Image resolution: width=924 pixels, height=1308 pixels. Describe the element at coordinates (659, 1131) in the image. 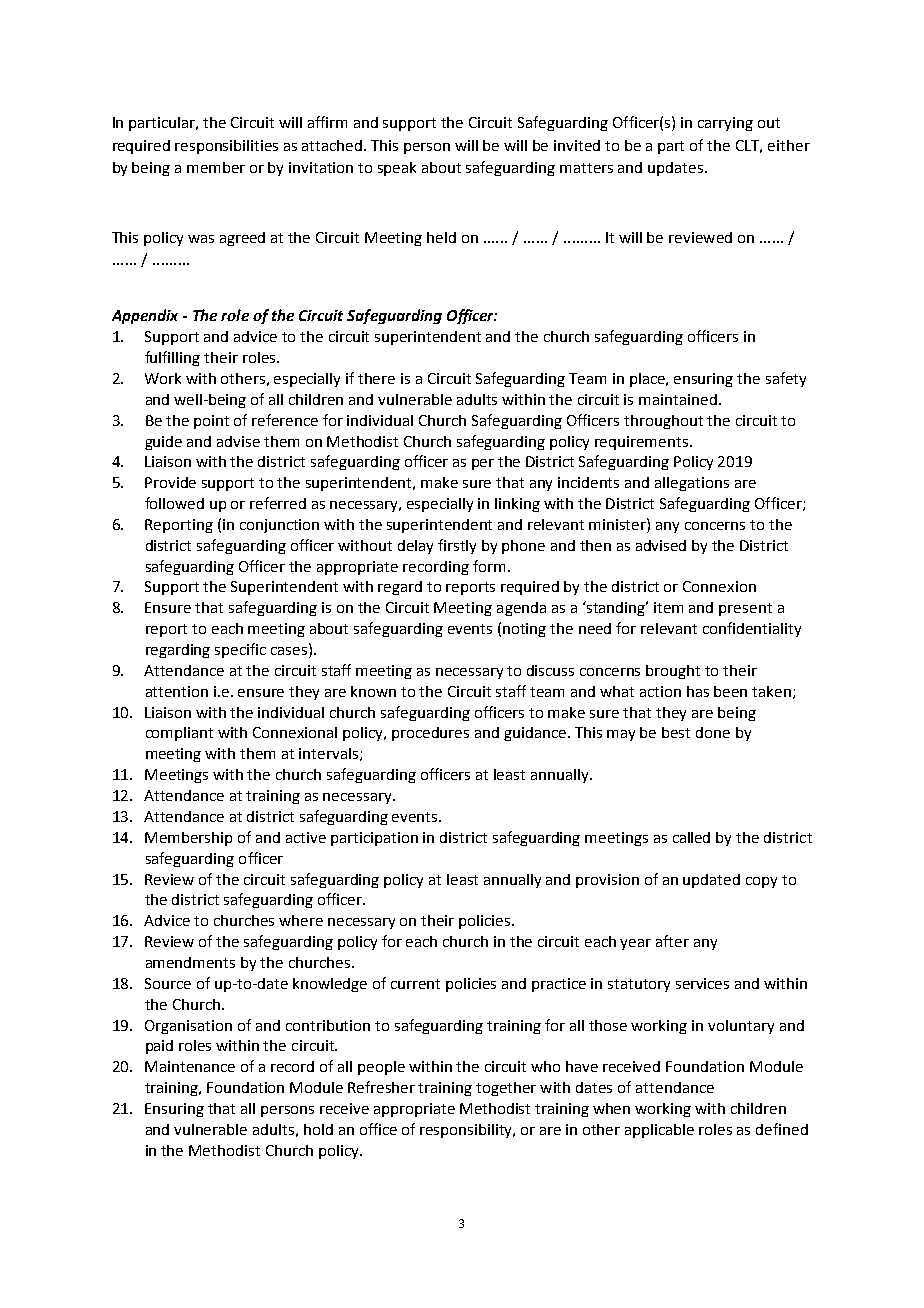

I see `applicable` at that location.
